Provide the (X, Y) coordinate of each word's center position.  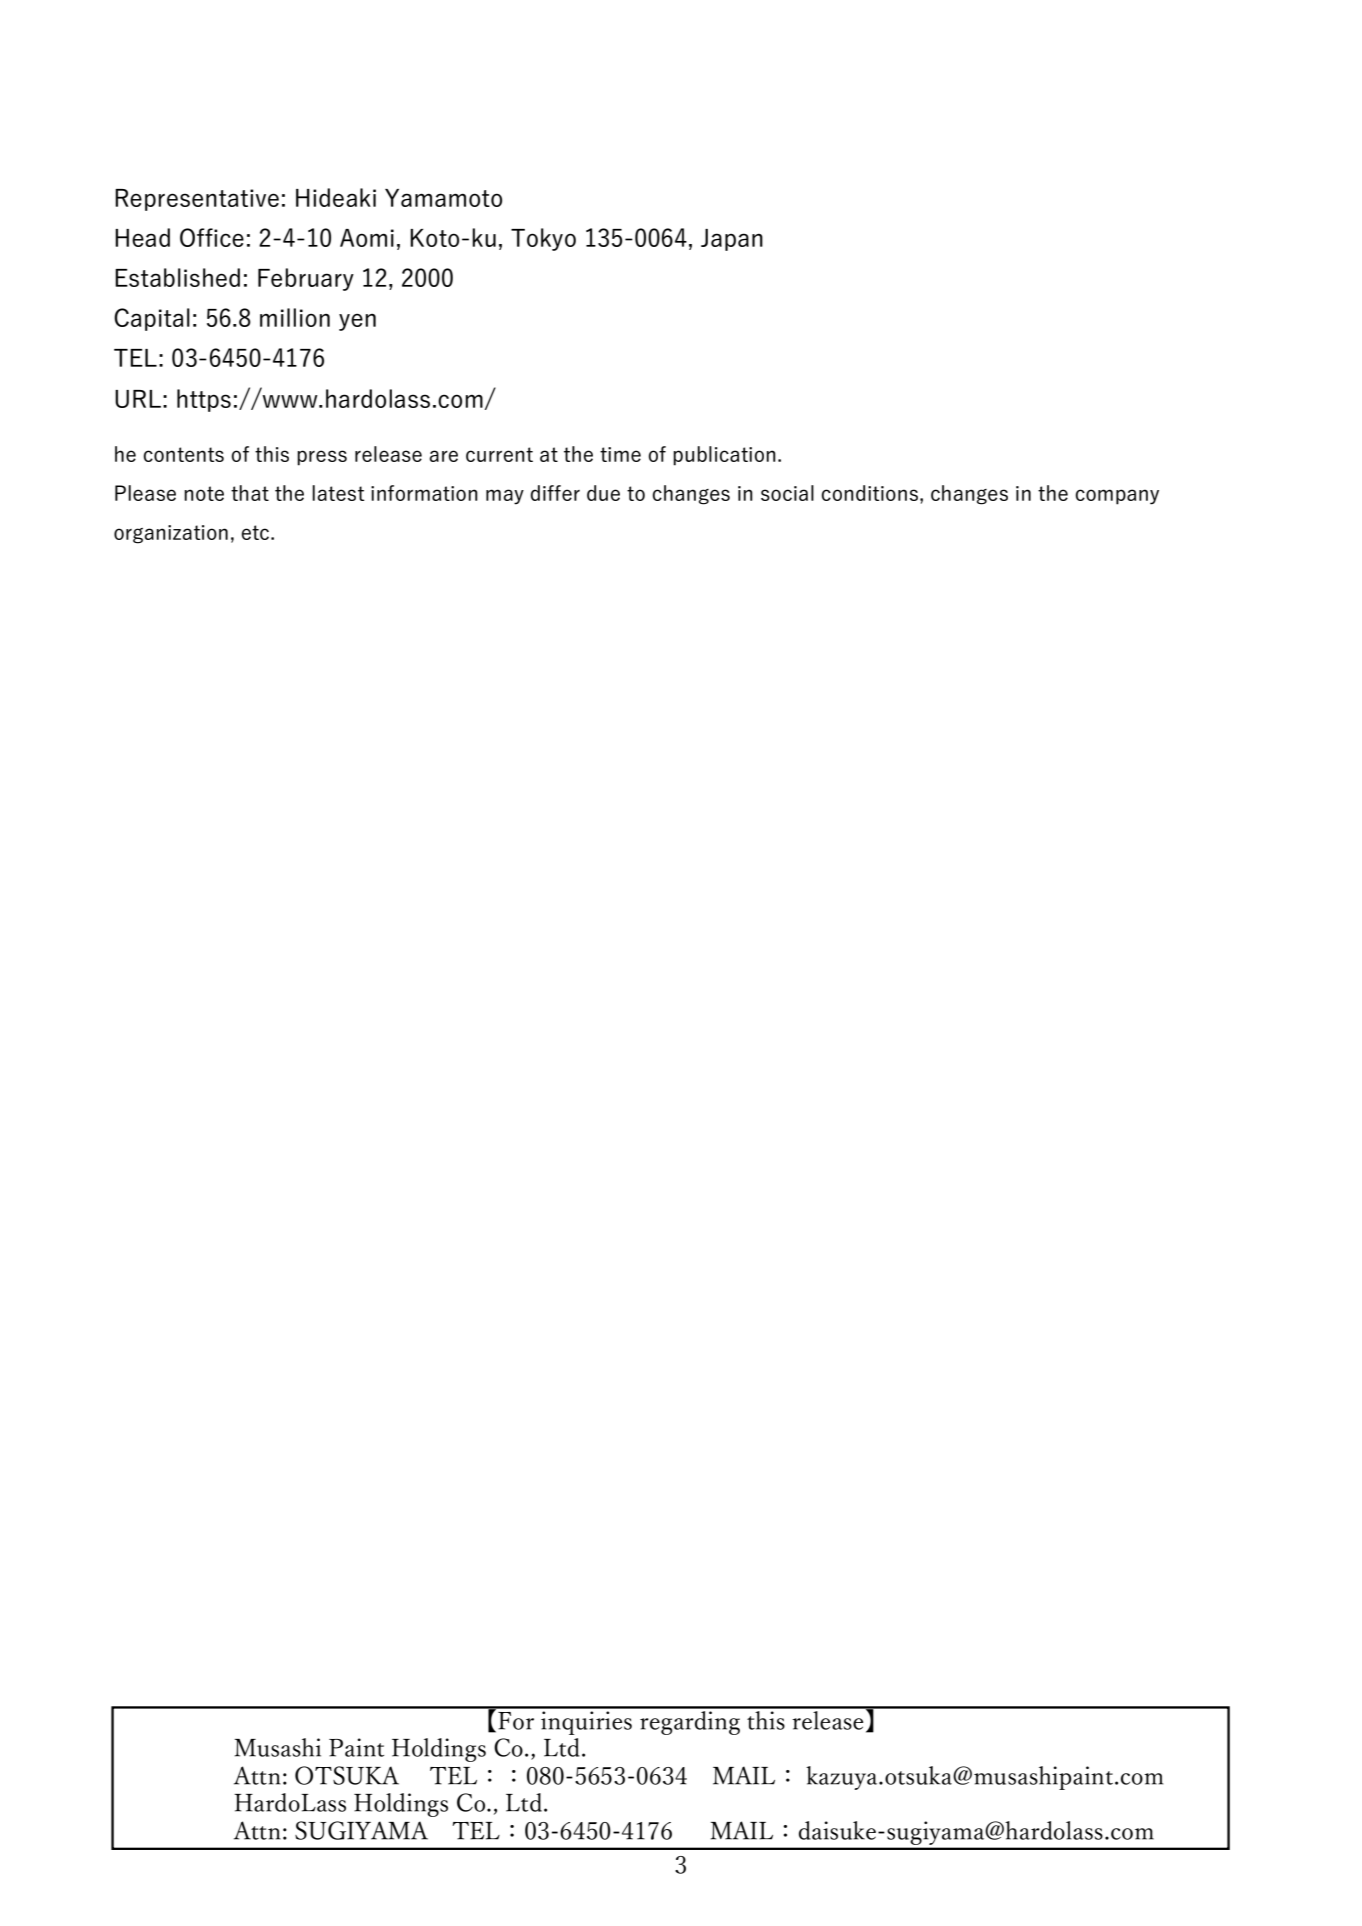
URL (138, 399)
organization (171, 534)
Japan (732, 240)
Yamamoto (443, 198)
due (603, 493)
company (1117, 497)
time (620, 454)
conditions (871, 493)
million (295, 317)
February (306, 279)
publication (724, 456)
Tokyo (543, 239)
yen (357, 322)
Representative (197, 200)
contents (183, 454)
